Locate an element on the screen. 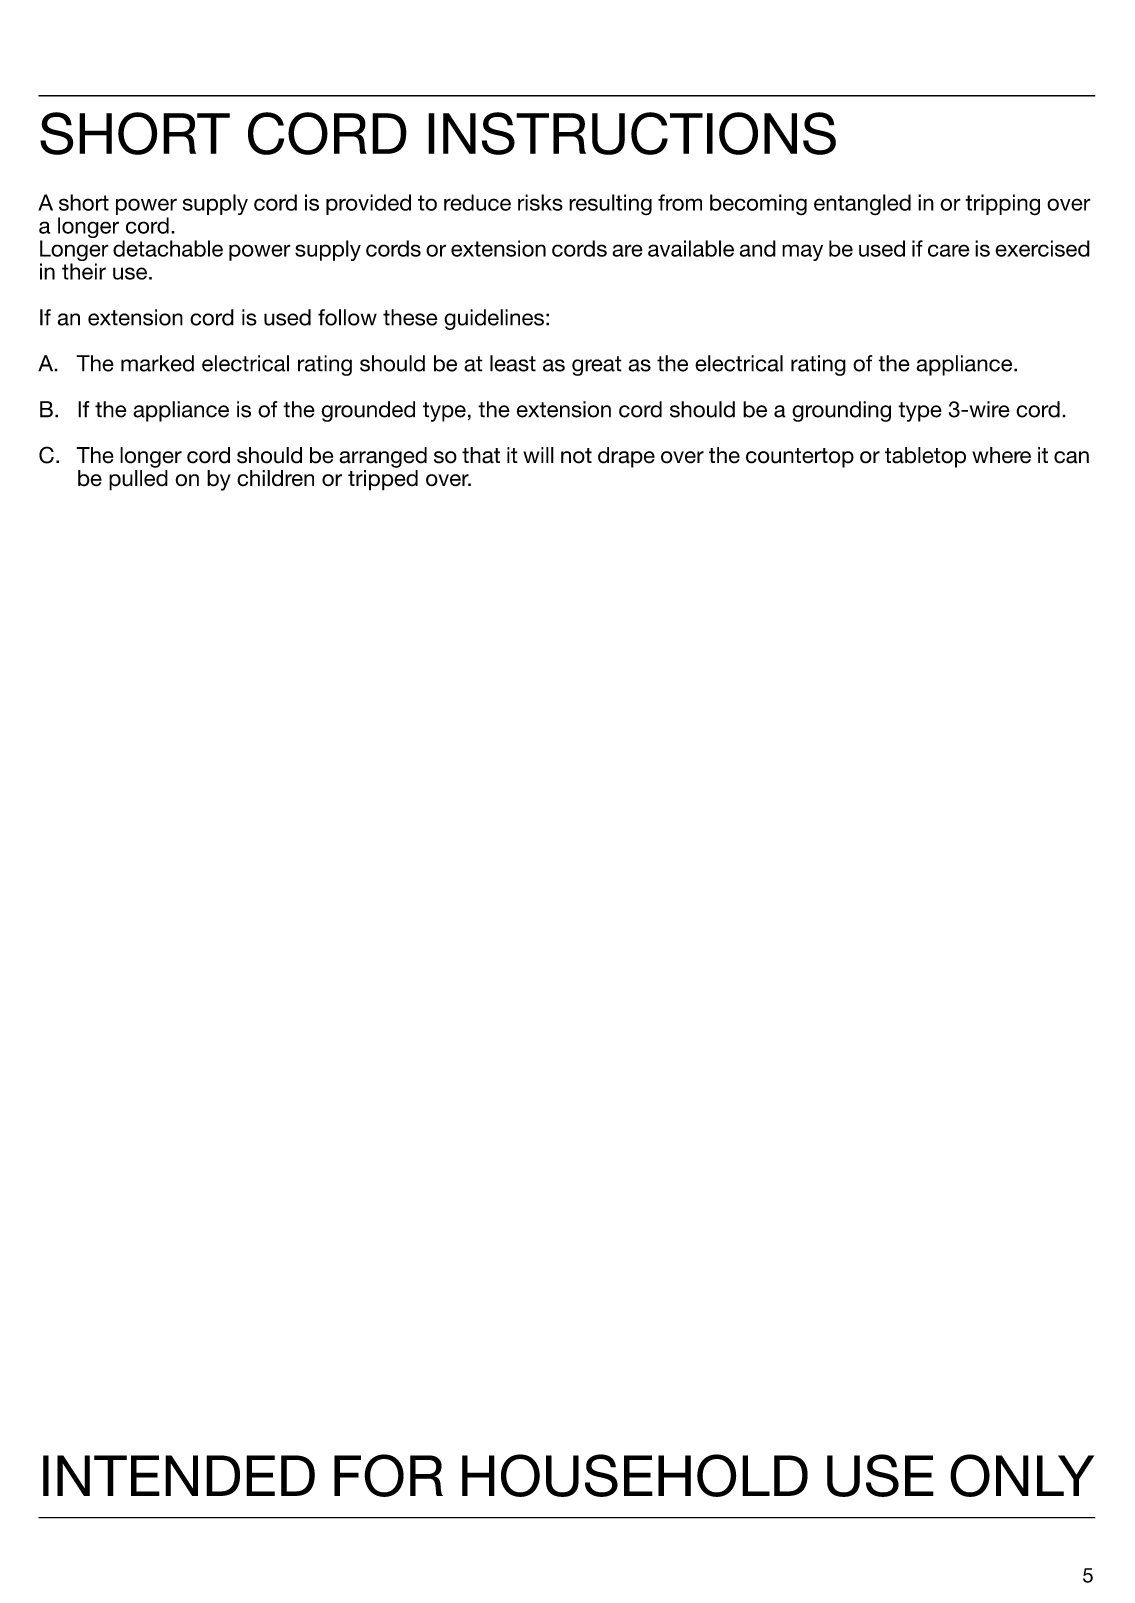  tabletop is located at coordinates (925, 457).
